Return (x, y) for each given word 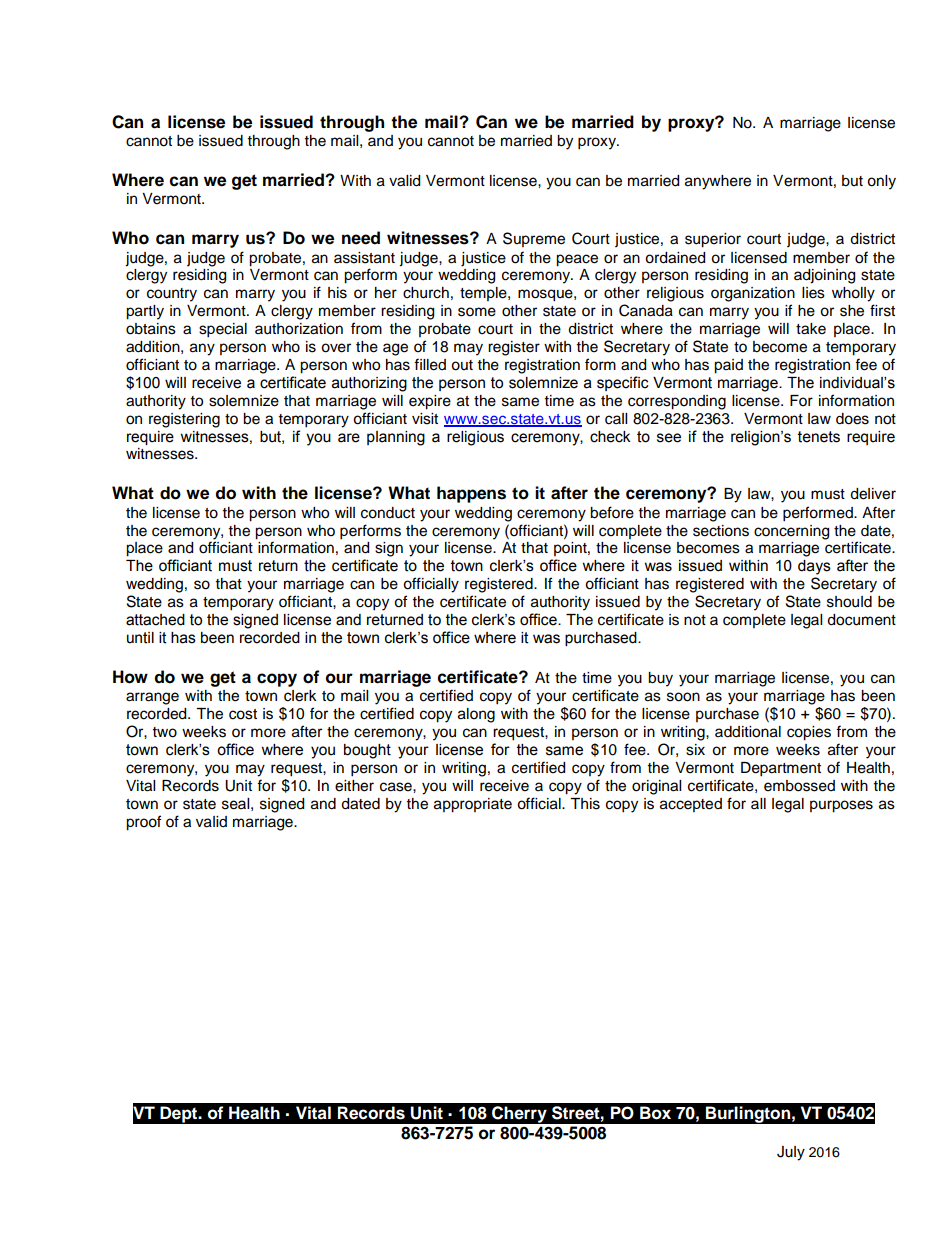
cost (243, 714)
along (476, 715)
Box (655, 1113)
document (861, 620)
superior (713, 240)
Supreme (534, 239)
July (791, 1153)
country (172, 295)
